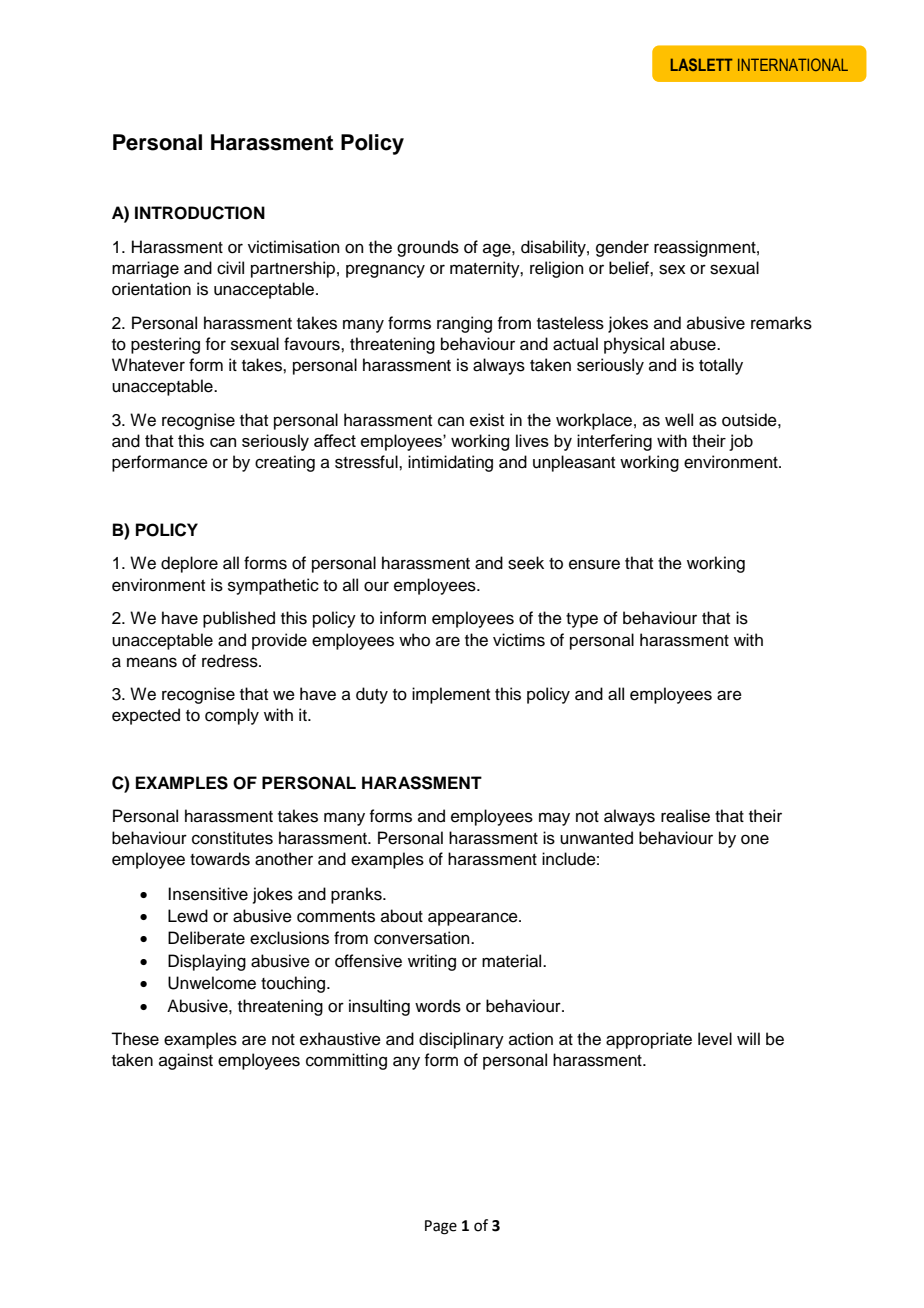 This page has height=1308, width=924. Describe the element at coordinates (285, 463) in the page. I see `creating` at that location.
